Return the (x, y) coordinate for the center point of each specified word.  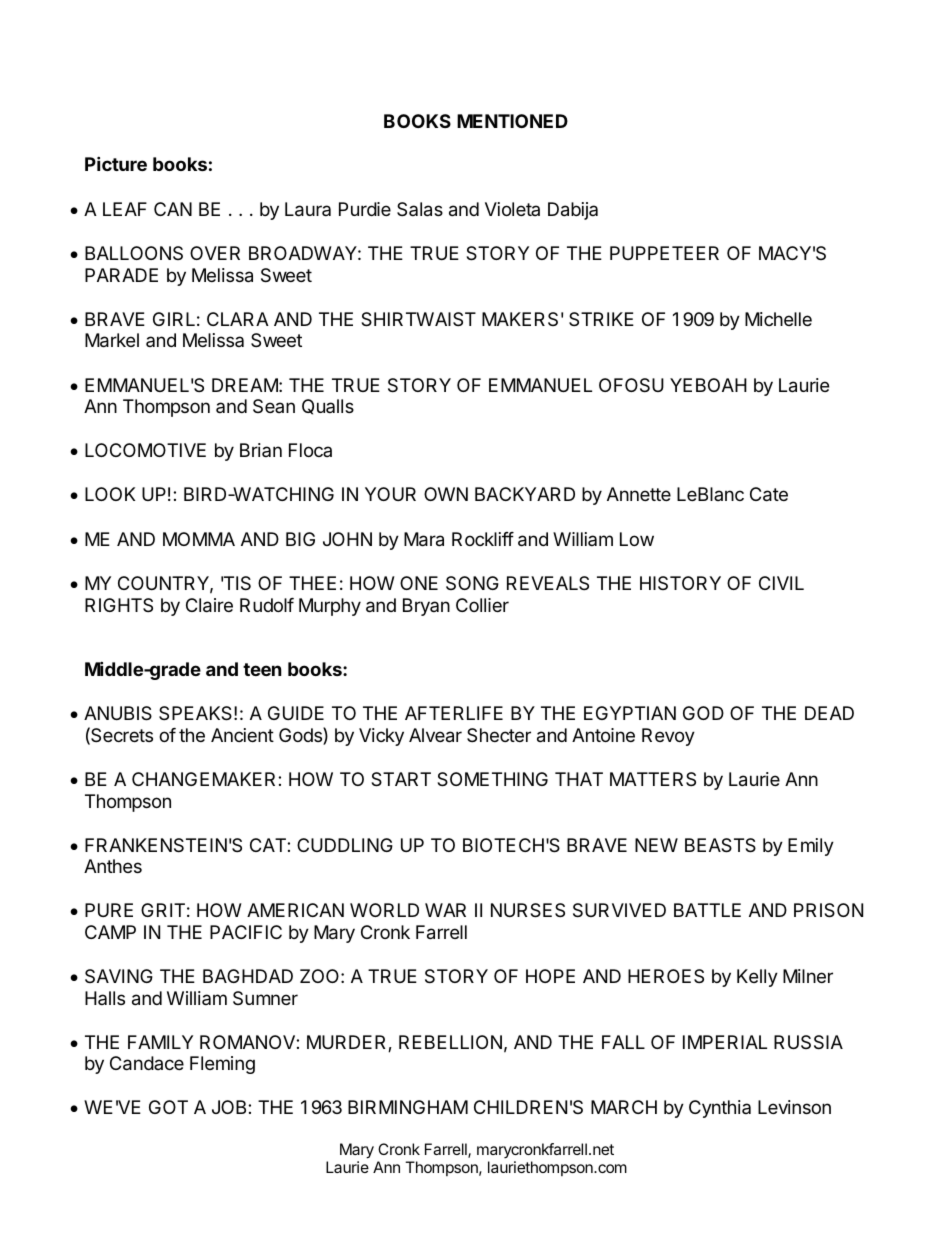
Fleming (222, 1065)
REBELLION (450, 1042)
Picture (116, 163)
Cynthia (720, 1109)
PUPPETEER (664, 253)
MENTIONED (512, 121)
